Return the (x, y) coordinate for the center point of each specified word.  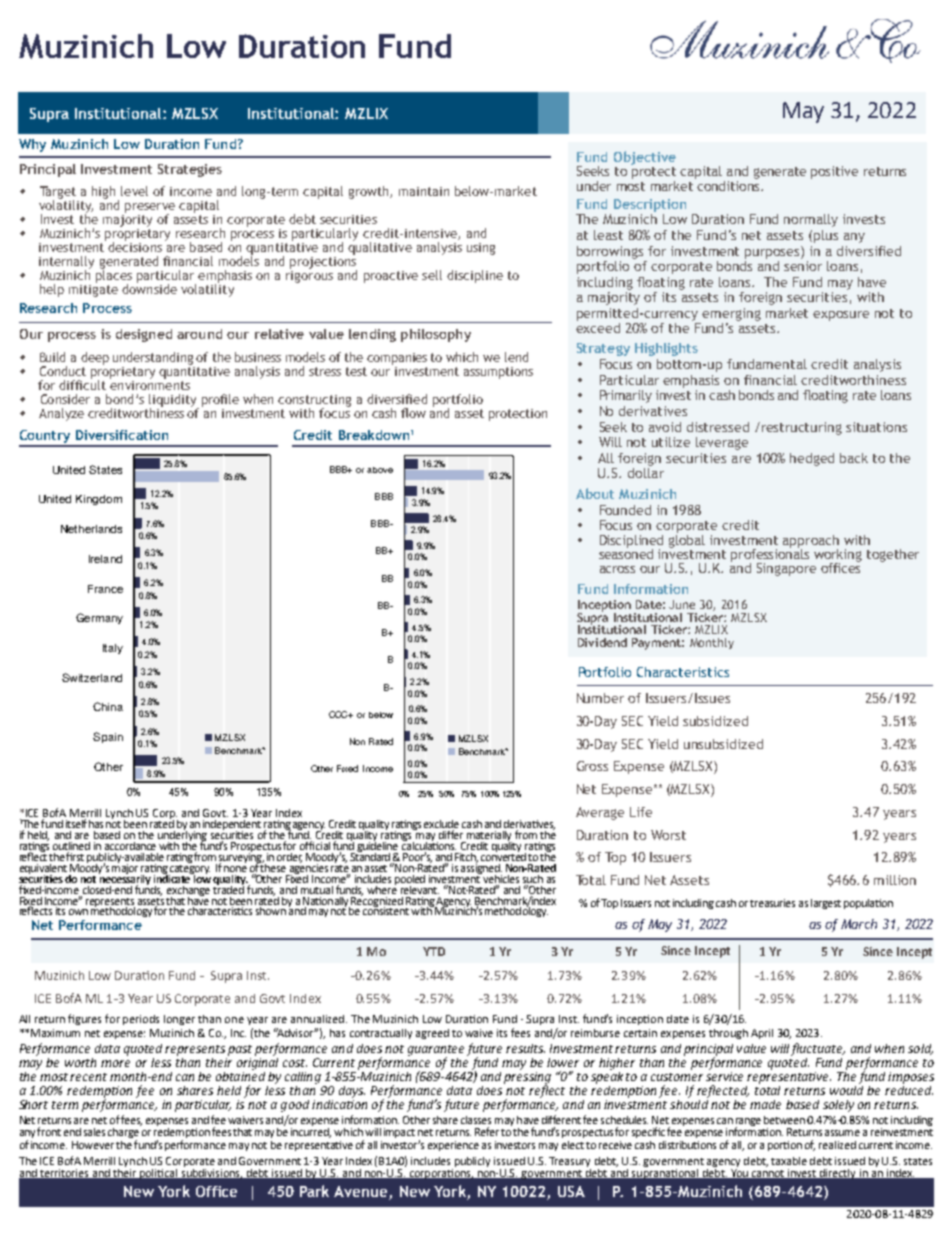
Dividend (602, 642)
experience (453, 1146)
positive (834, 172)
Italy (113, 649)
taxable (789, 1161)
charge (124, 1133)
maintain (424, 191)
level (134, 191)
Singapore (786, 569)
